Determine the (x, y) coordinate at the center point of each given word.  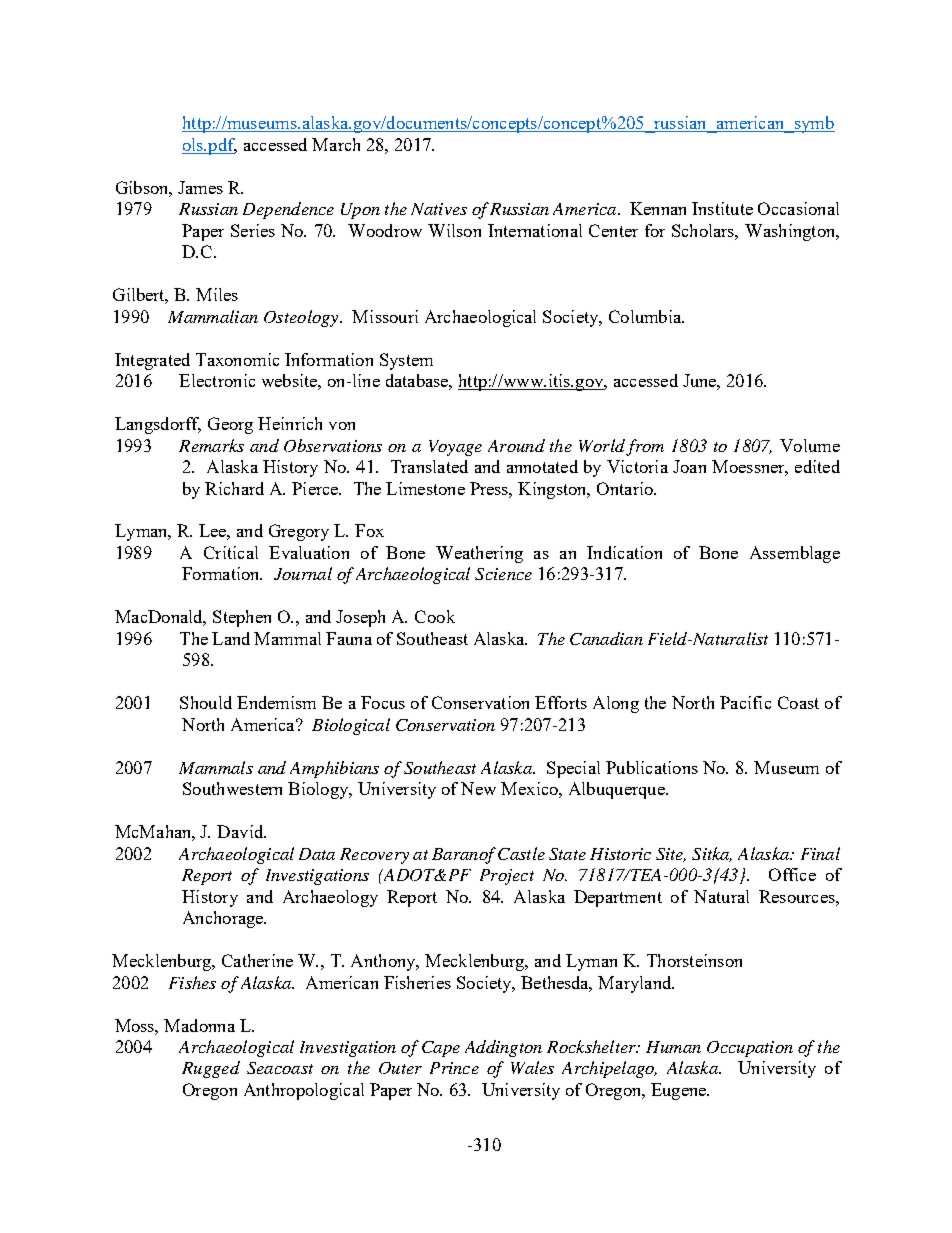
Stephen (242, 618)
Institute (722, 208)
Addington (503, 1048)
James (200, 187)
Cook (435, 616)
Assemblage (795, 554)
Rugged (211, 1069)
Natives (439, 209)
